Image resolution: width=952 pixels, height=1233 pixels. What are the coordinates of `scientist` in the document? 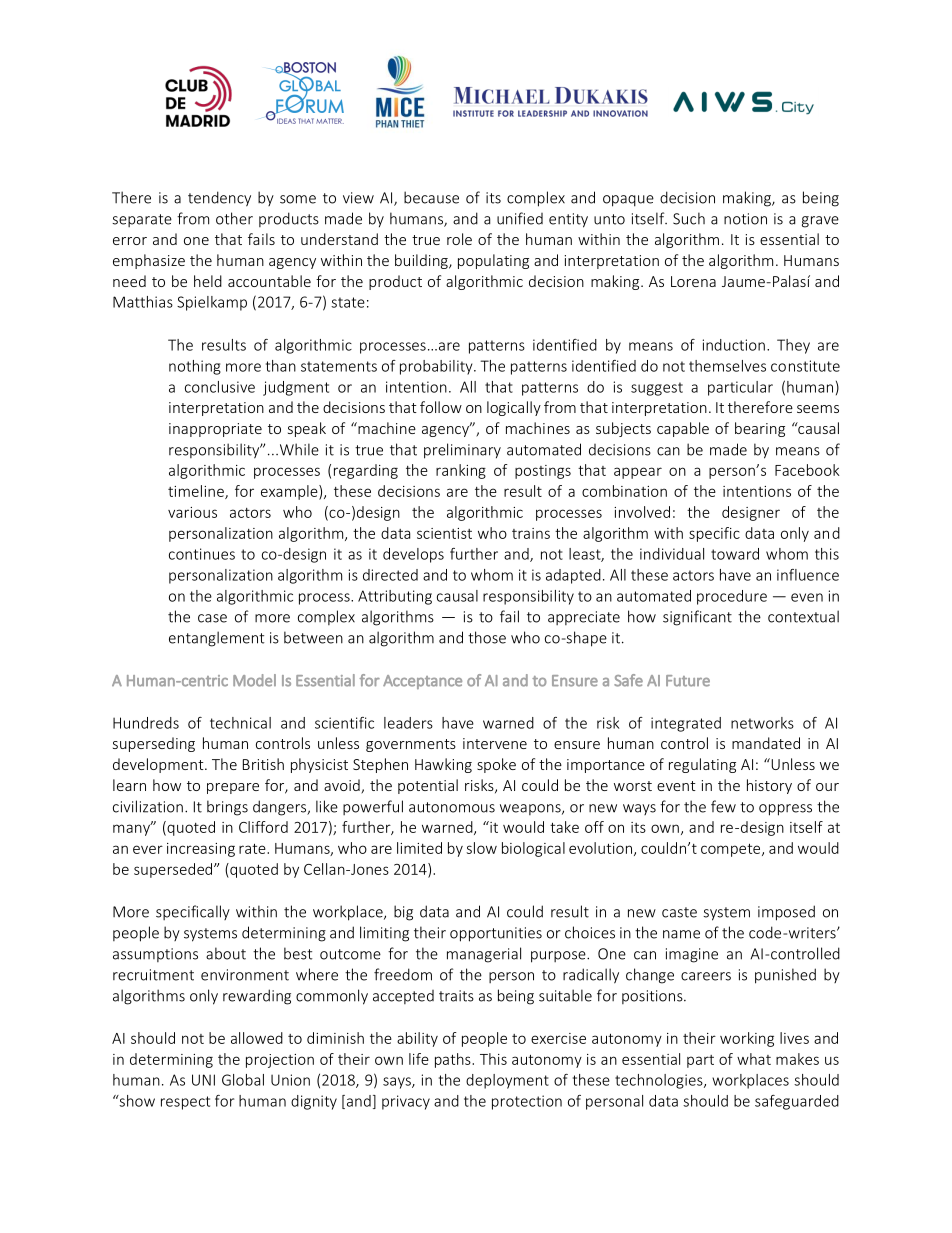 It's located at (444, 533).
